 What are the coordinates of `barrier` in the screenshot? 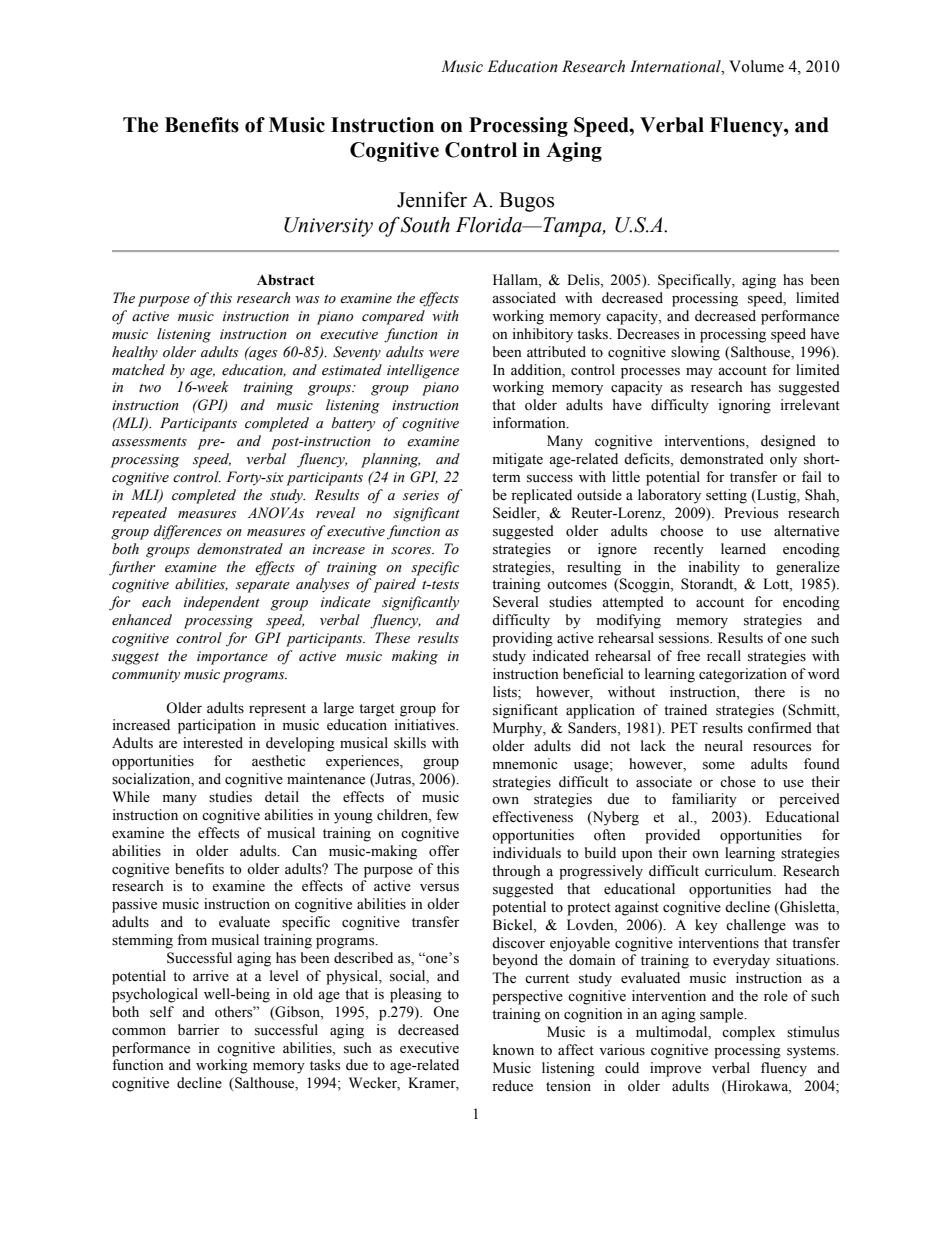 It's located at (199, 1030).
